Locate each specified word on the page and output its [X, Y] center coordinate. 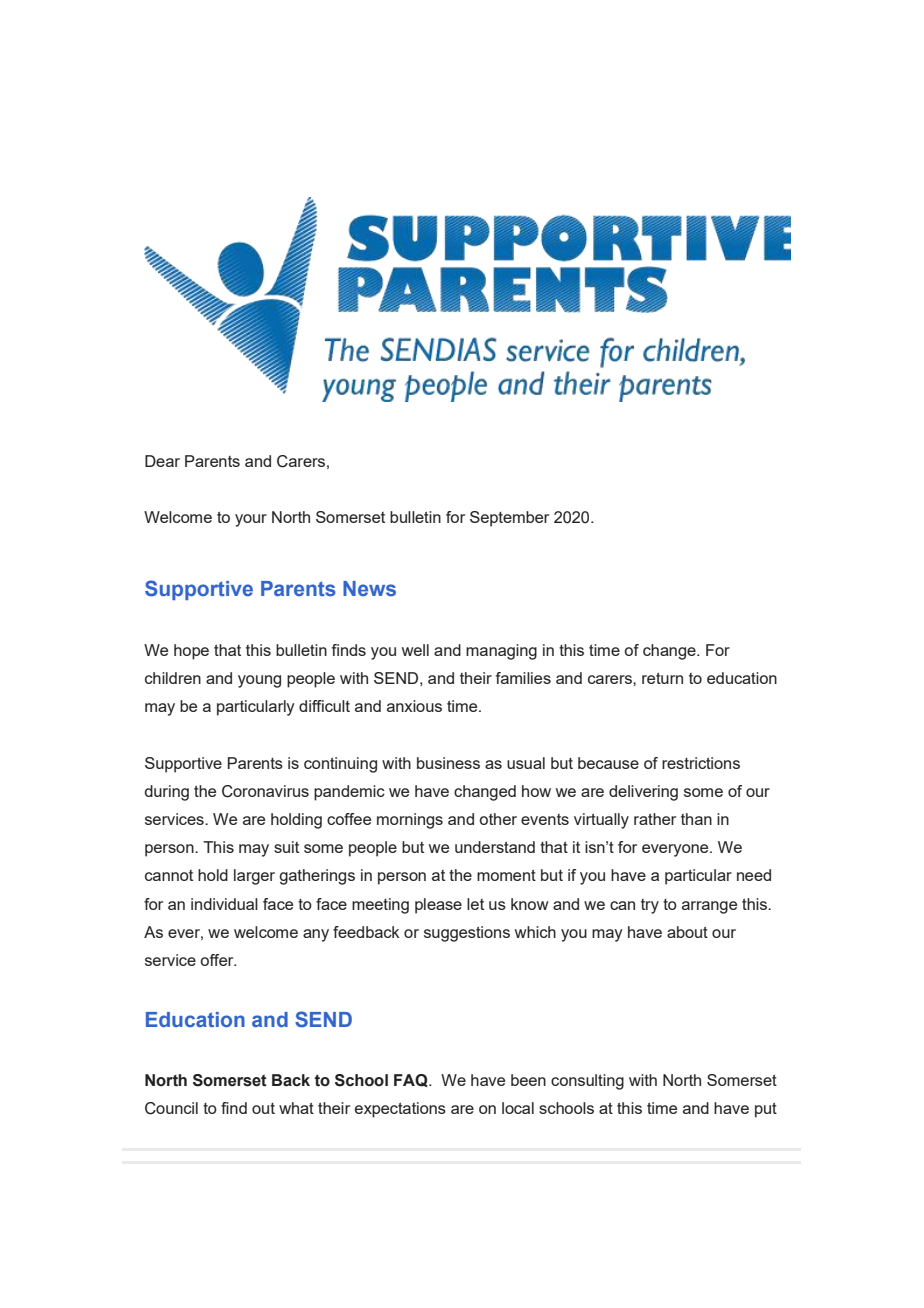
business [448, 763]
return [662, 678]
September [509, 519]
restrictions [701, 763]
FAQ [412, 1080]
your [251, 520]
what [296, 1108]
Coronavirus [265, 791]
